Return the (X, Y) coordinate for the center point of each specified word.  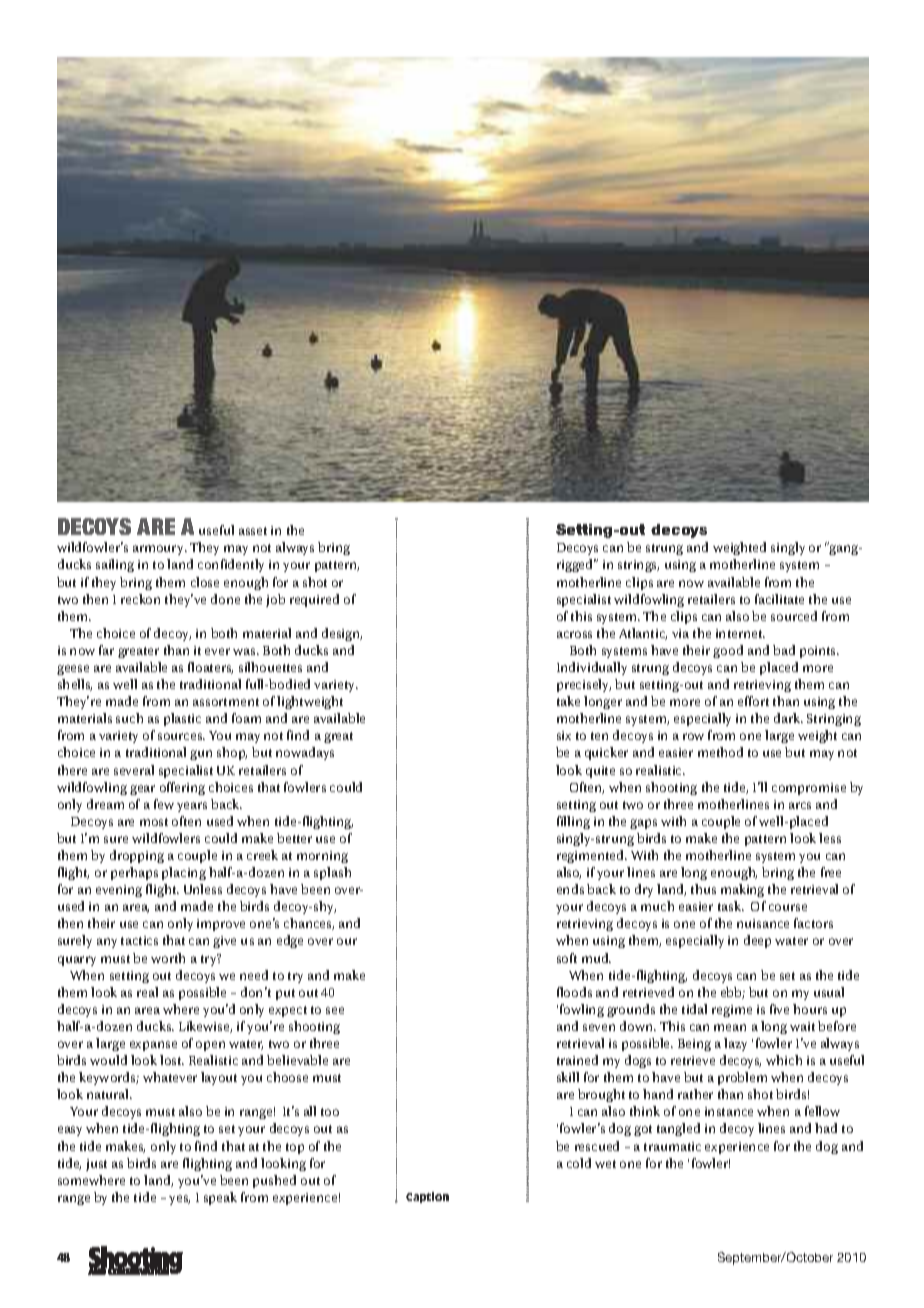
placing (184, 873)
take (568, 701)
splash (332, 873)
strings (638, 566)
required (314, 600)
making (742, 890)
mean (730, 1027)
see (335, 1010)
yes (179, 1200)
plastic (182, 719)
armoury (160, 550)
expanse (153, 1046)
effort (753, 701)
